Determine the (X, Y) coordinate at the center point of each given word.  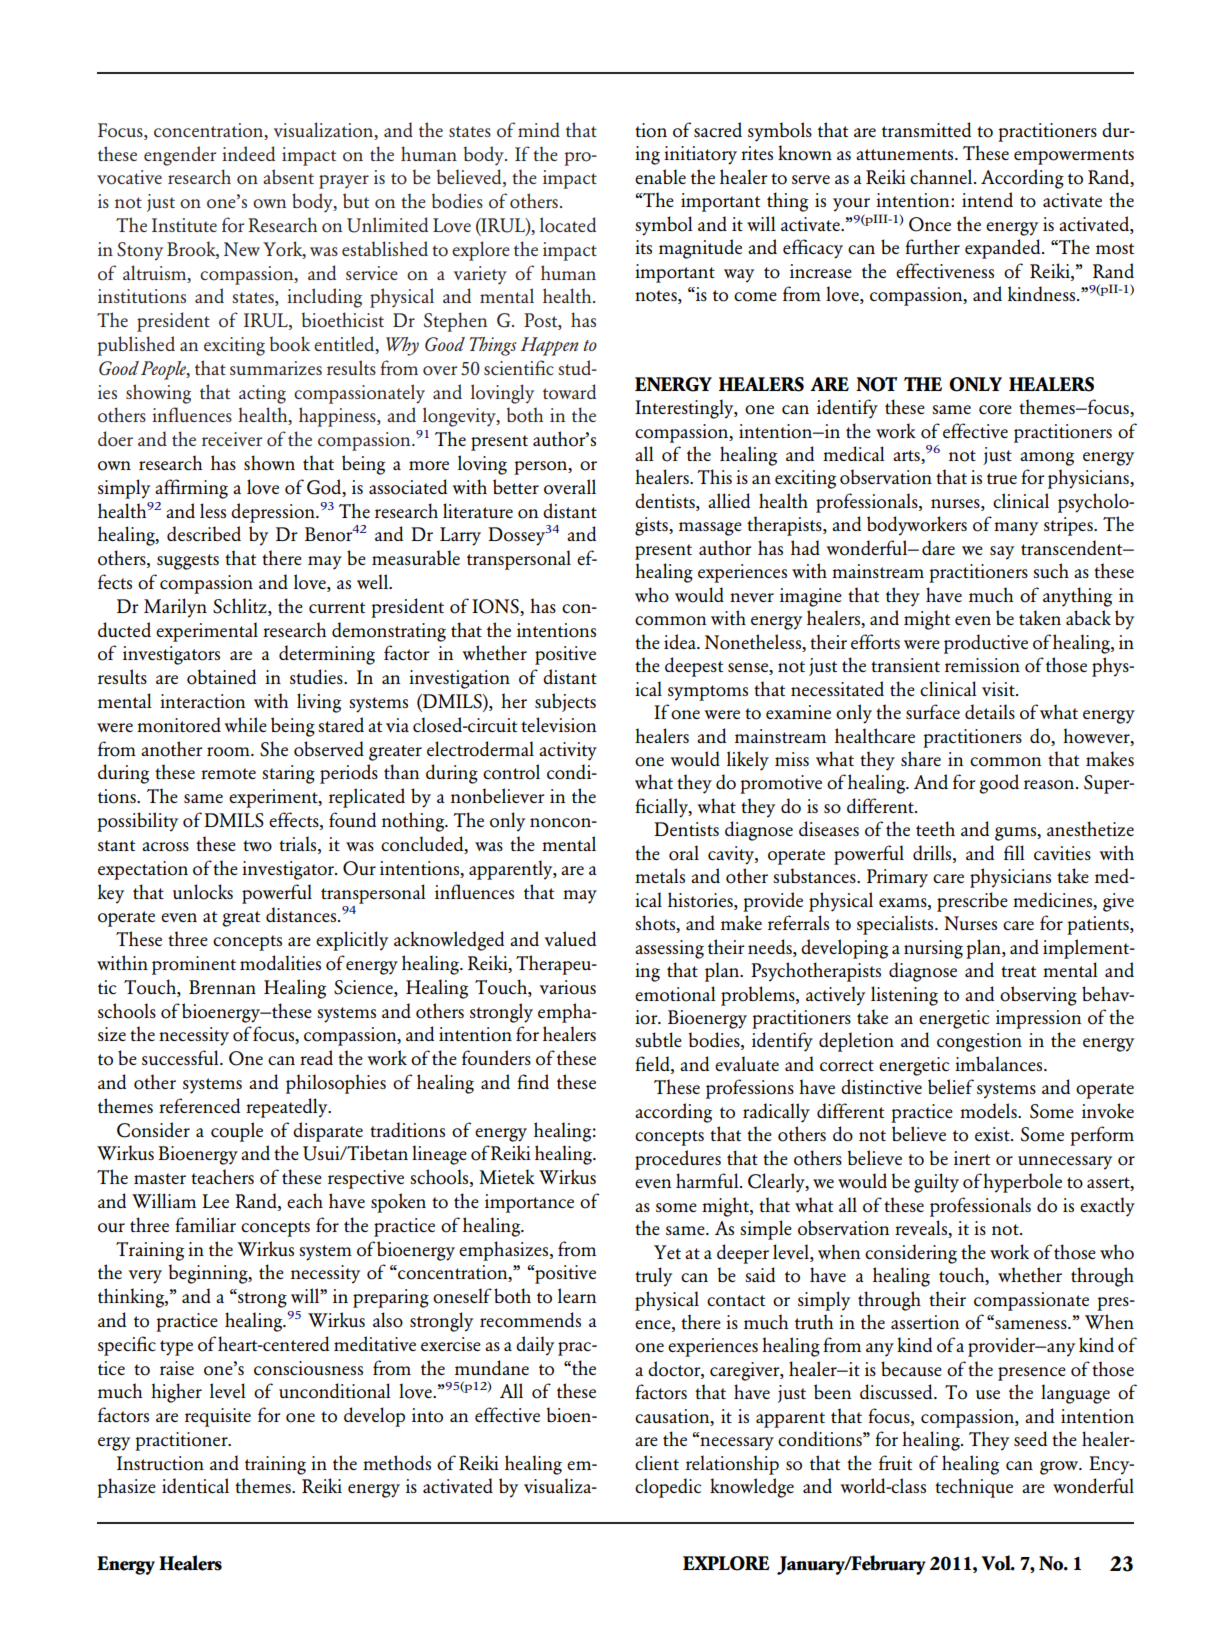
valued (570, 938)
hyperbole (1022, 1183)
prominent (194, 965)
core (995, 410)
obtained (221, 677)
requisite (218, 1417)
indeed (248, 153)
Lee (215, 1201)
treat (1018, 971)
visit (999, 689)
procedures (678, 1160)
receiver (232, 439)
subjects (565, 702)
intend (987, 199)
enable (660, 176)
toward (569, 392)
